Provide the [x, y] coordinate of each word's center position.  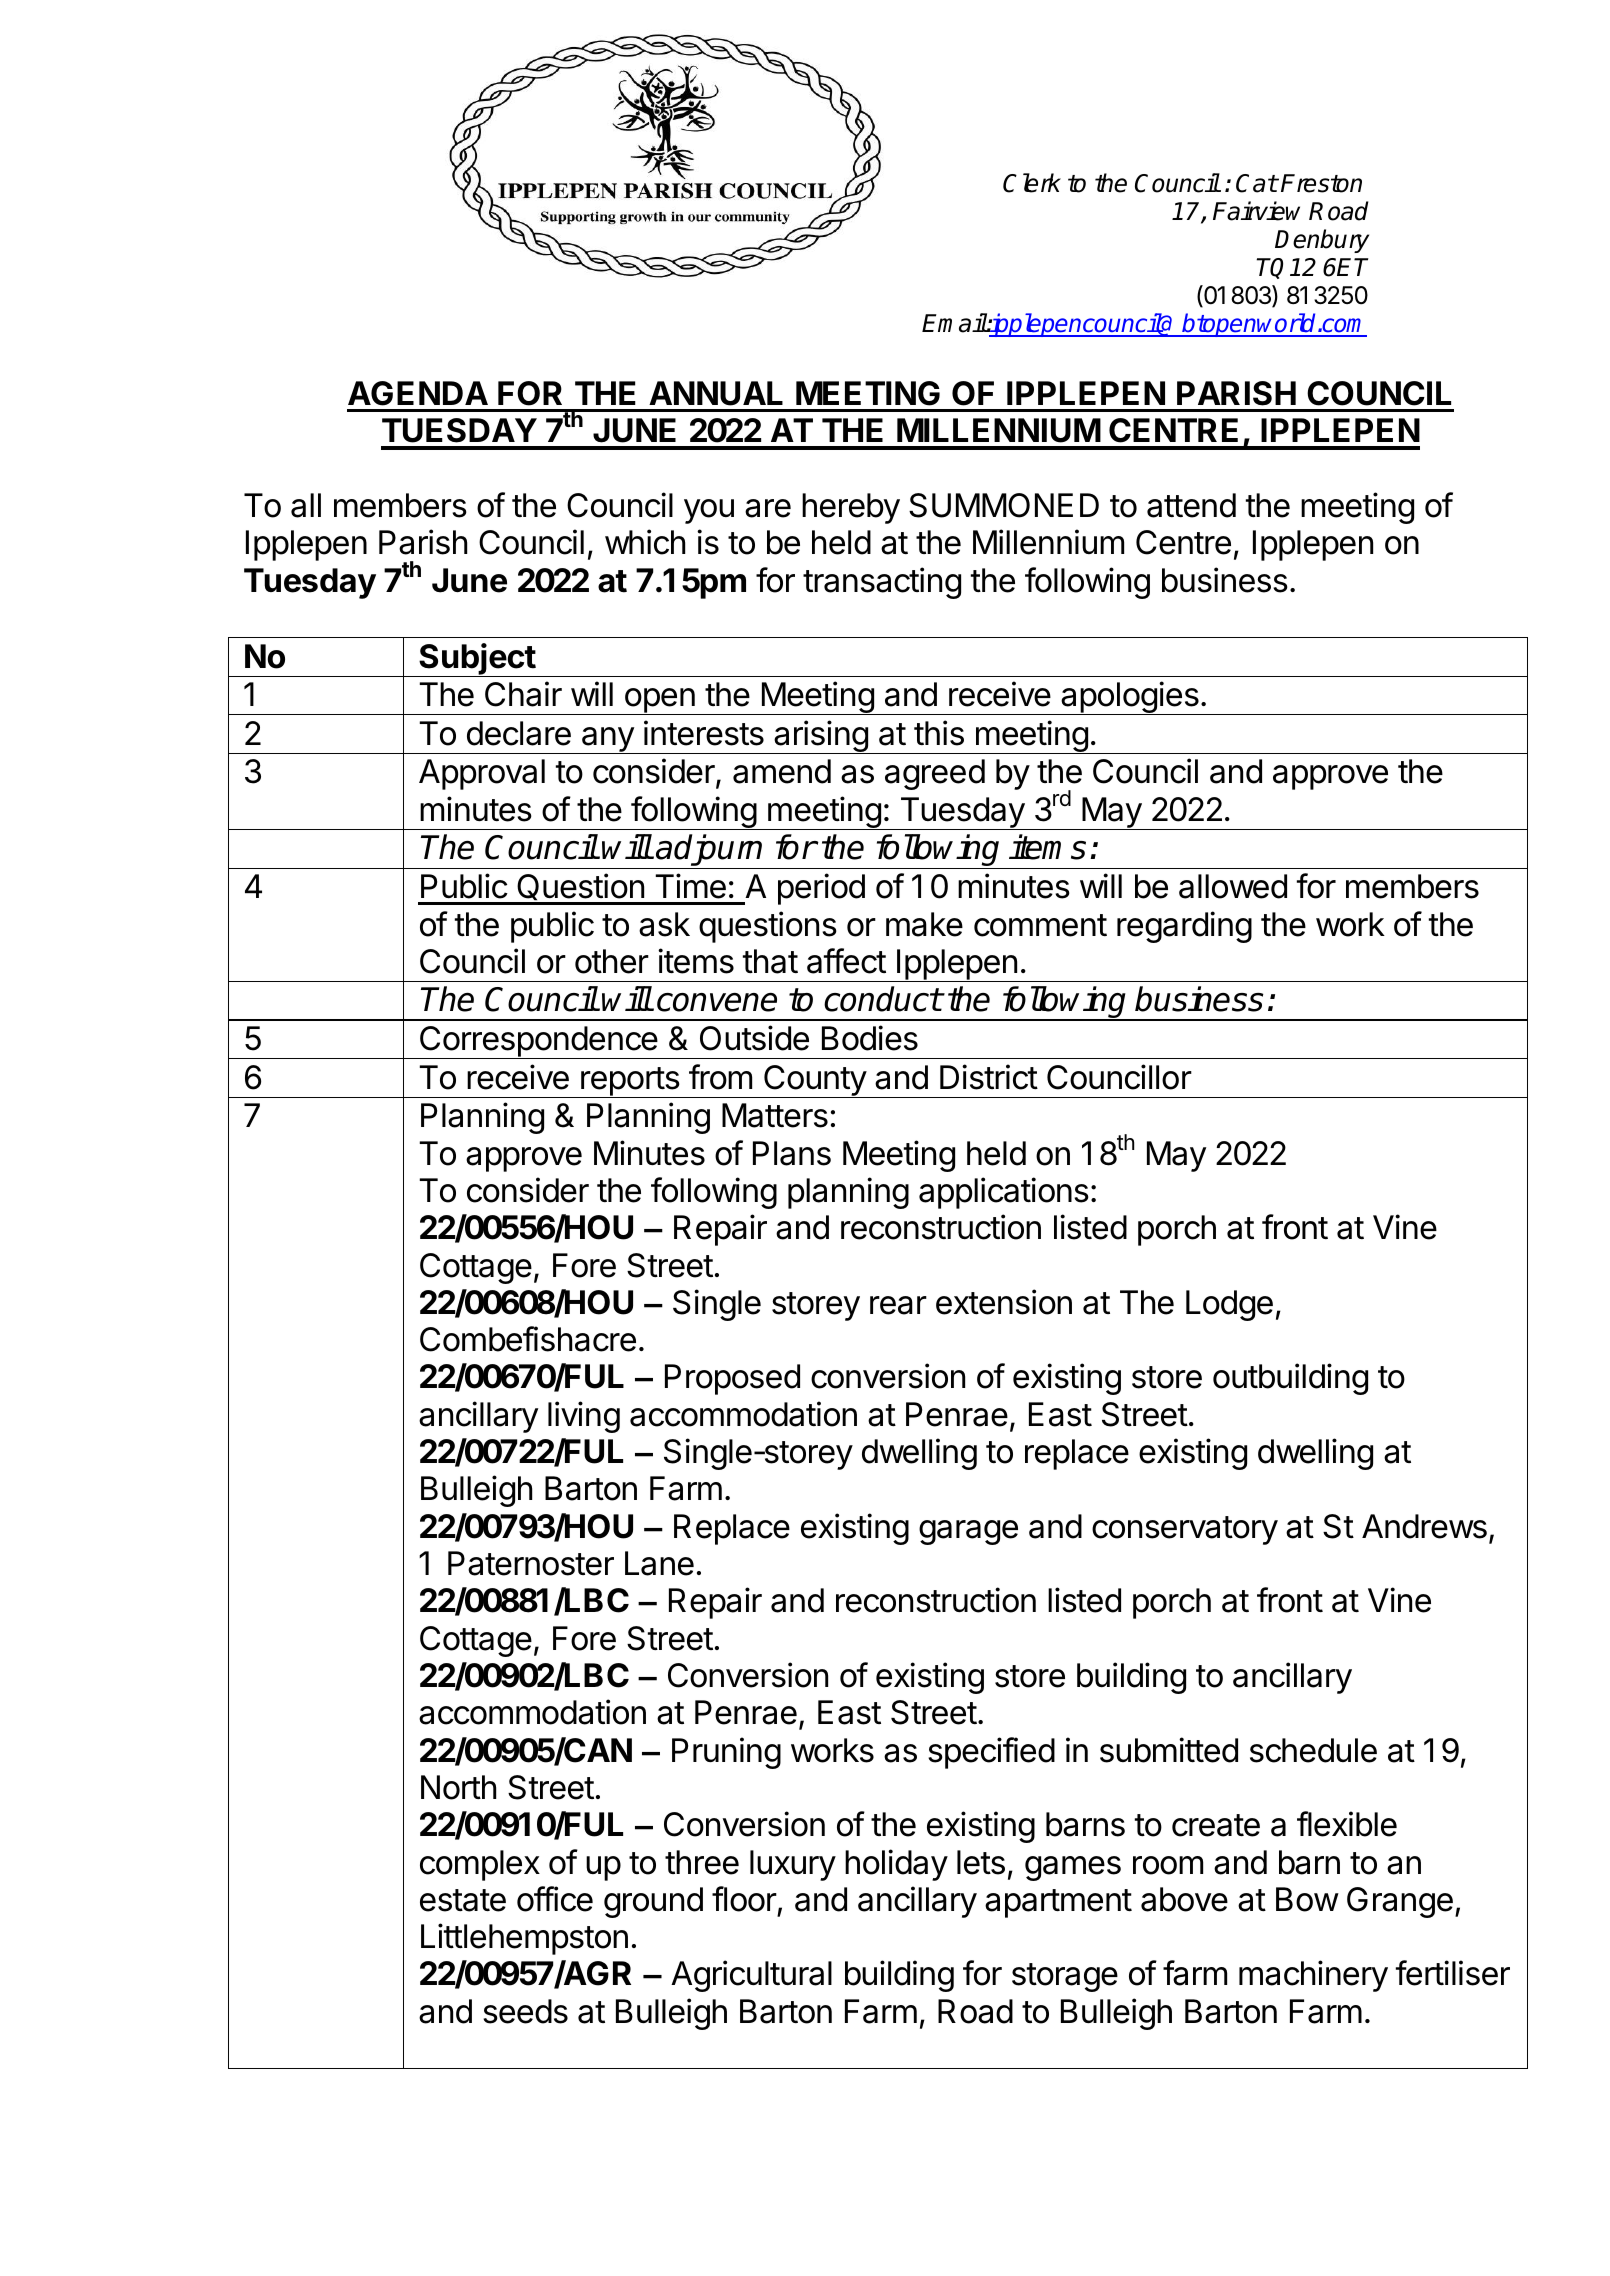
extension [1004, 1302]
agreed [935, 774]
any [607, 740]
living [584, 1417]
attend [1191, 505]
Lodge [1229, 1305]
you [709, 511]
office [555, 1899]
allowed [1233, 886]
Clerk [1032, 183]
